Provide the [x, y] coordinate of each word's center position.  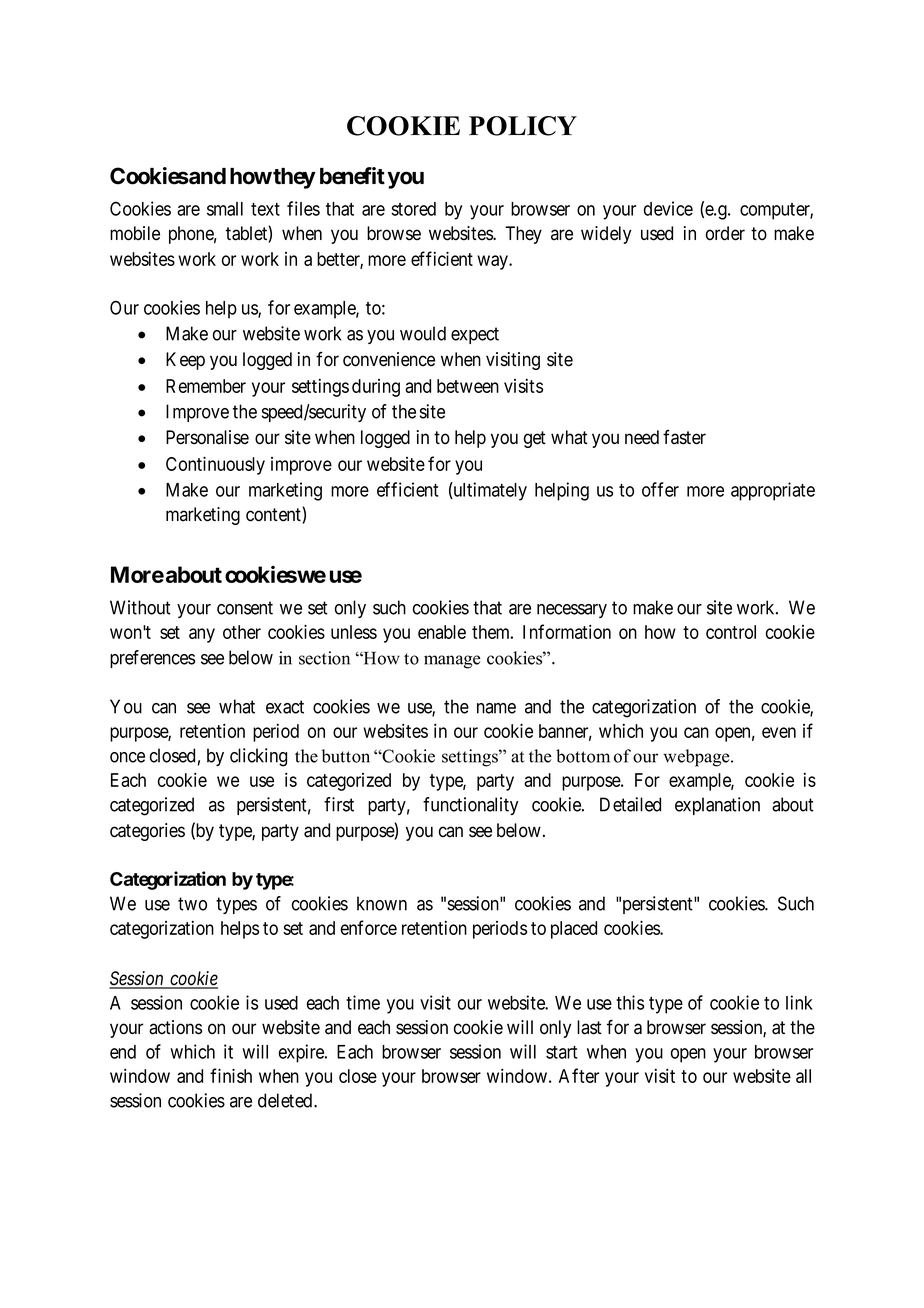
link [799, 1002]
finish [231, 1075]
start [561, 1052]
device [668, 208]
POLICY [523, 126]
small [225, 209]
